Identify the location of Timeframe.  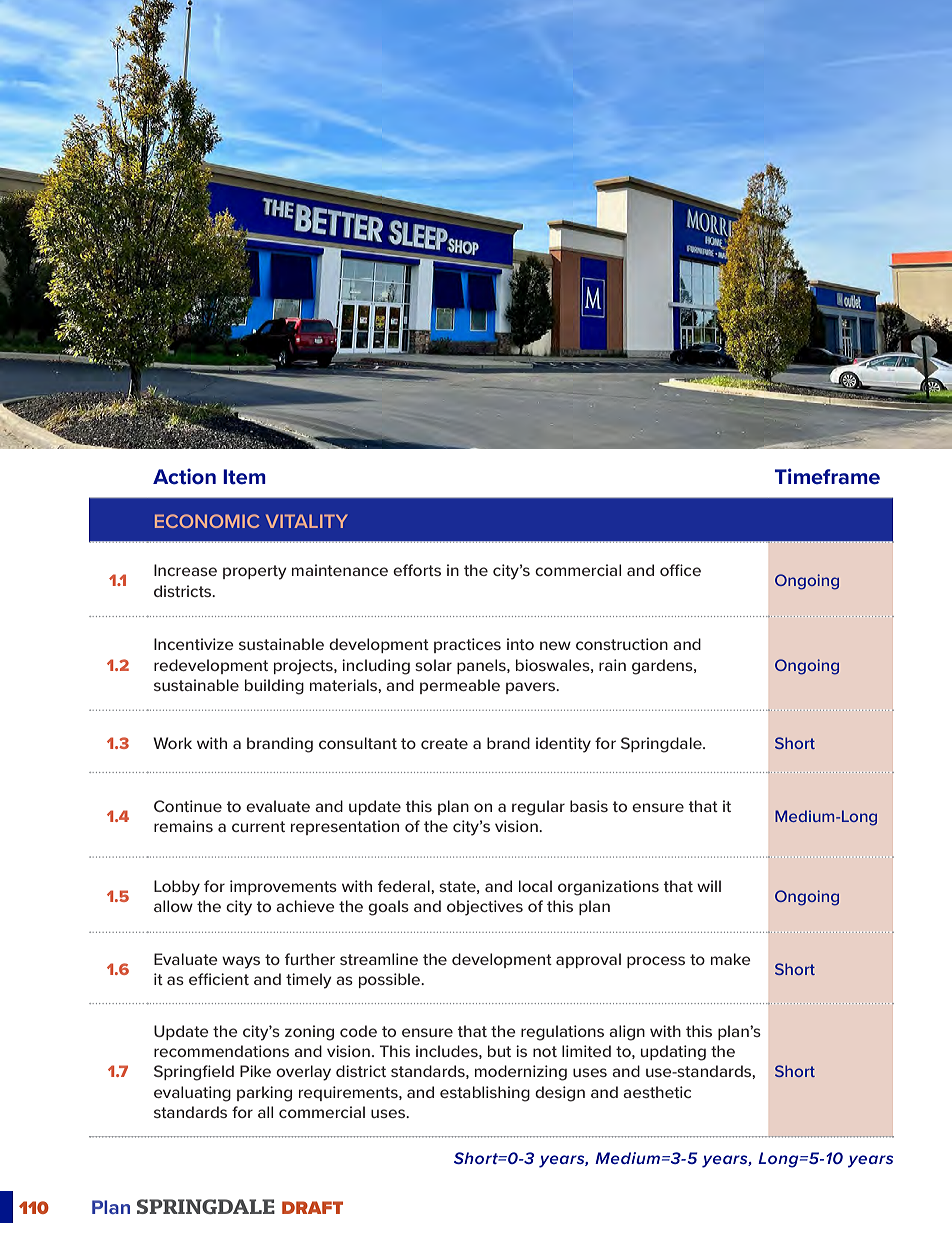
(827, 476).
